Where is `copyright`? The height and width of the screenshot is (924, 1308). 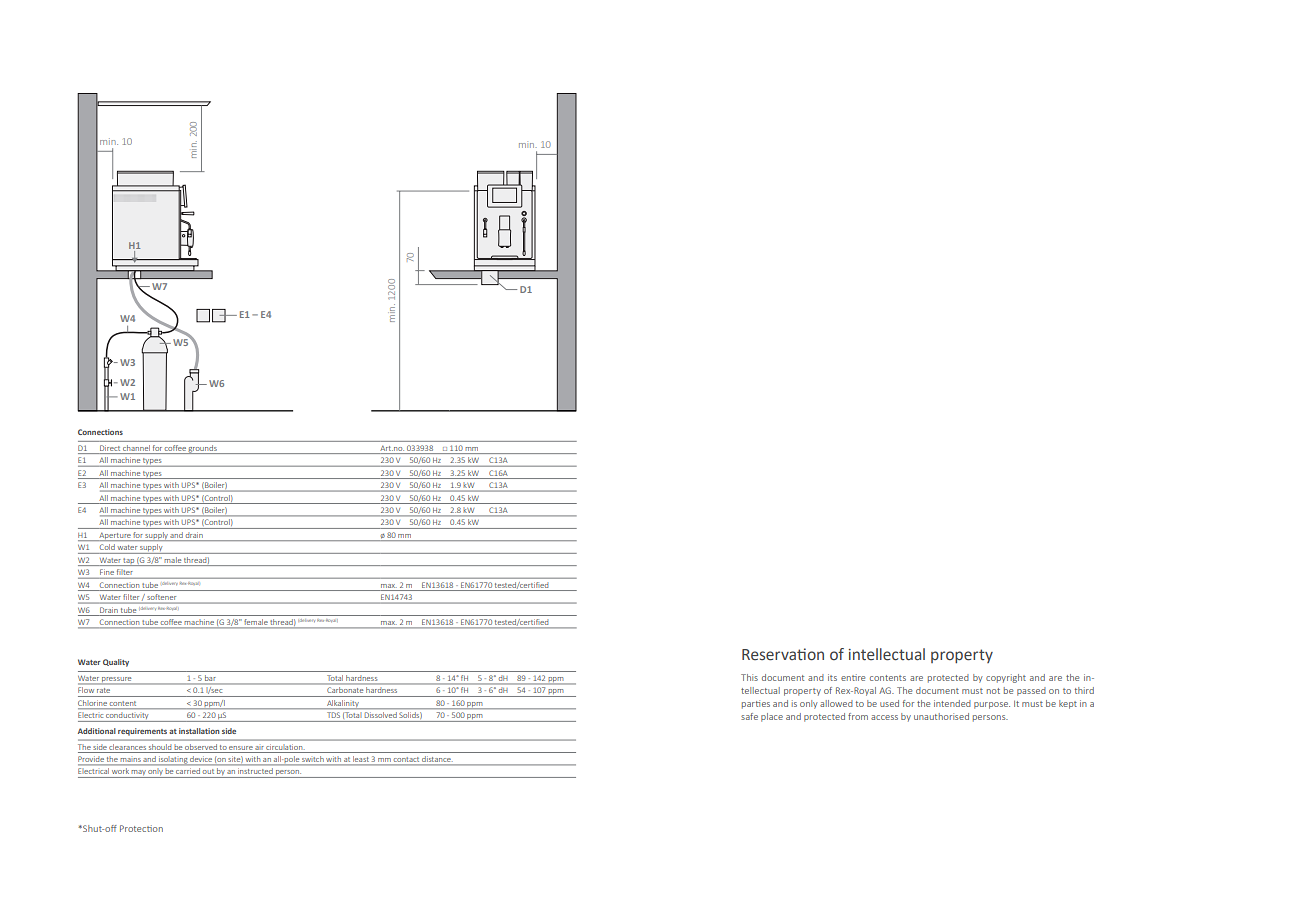
copyright is located at coordinates (1006, 678).
